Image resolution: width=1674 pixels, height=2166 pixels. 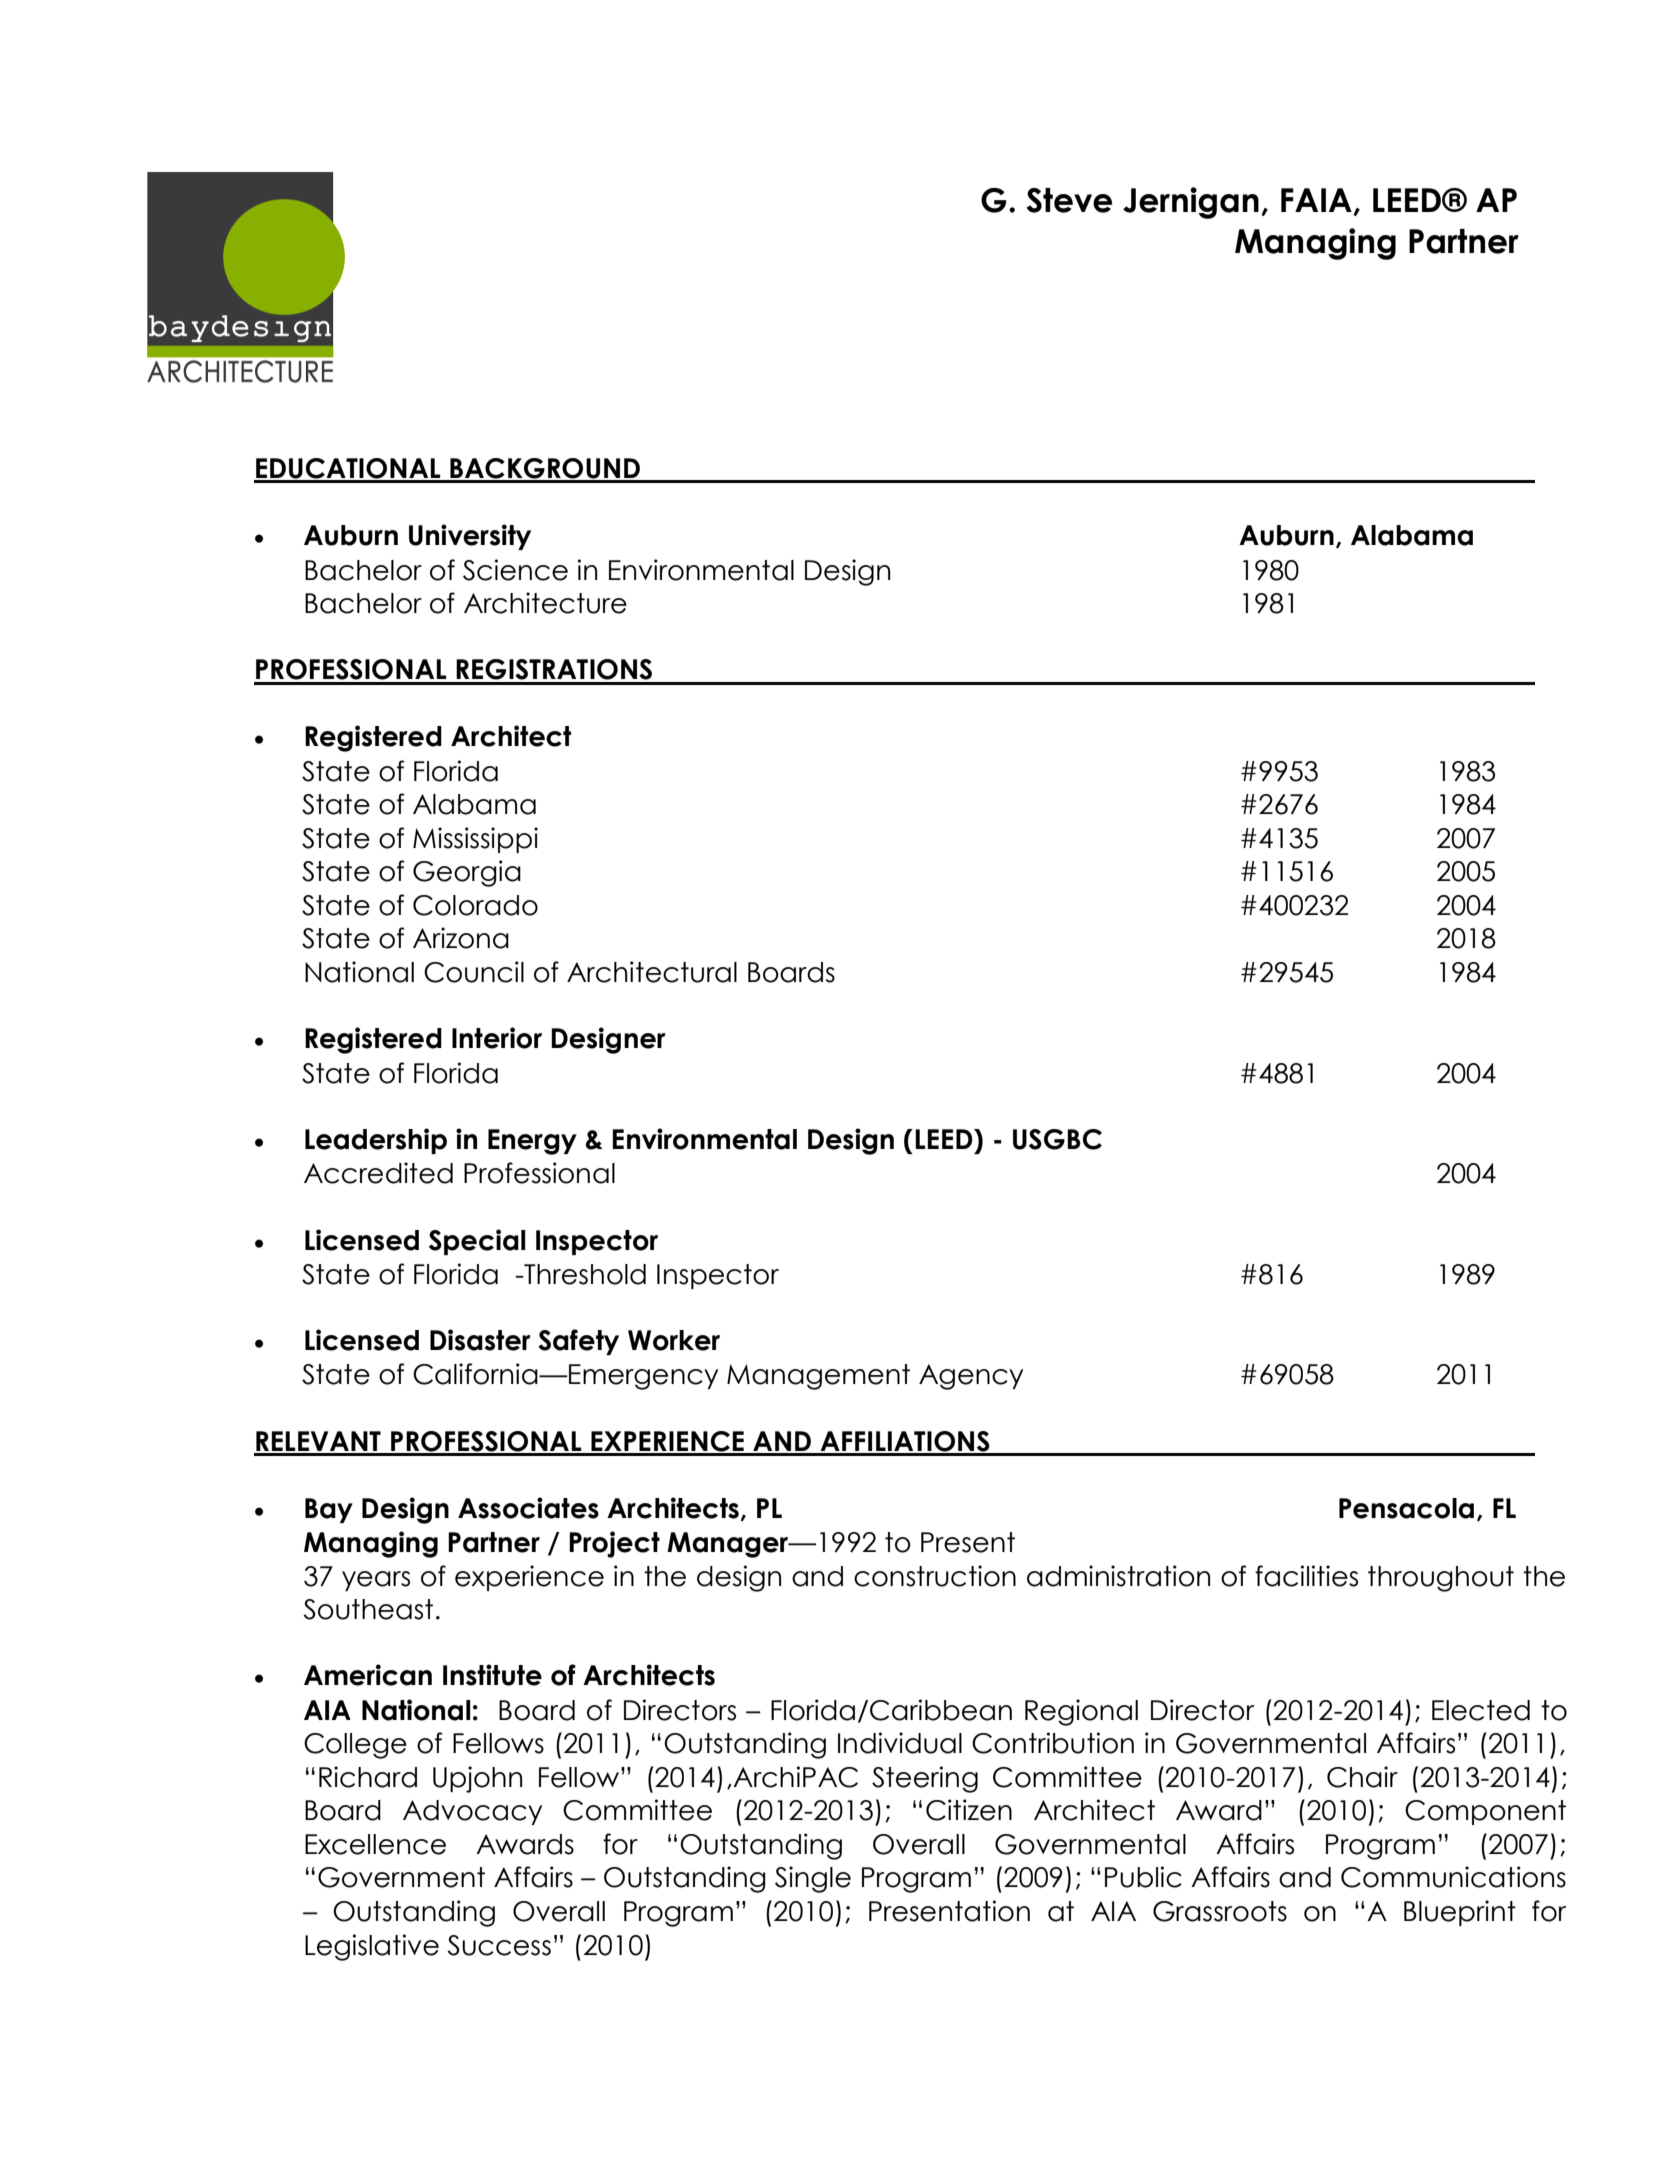 What do you see at coordinates (477, 1242) in the screenshot?
I see `Special` at bounding box center [477, 1242].
